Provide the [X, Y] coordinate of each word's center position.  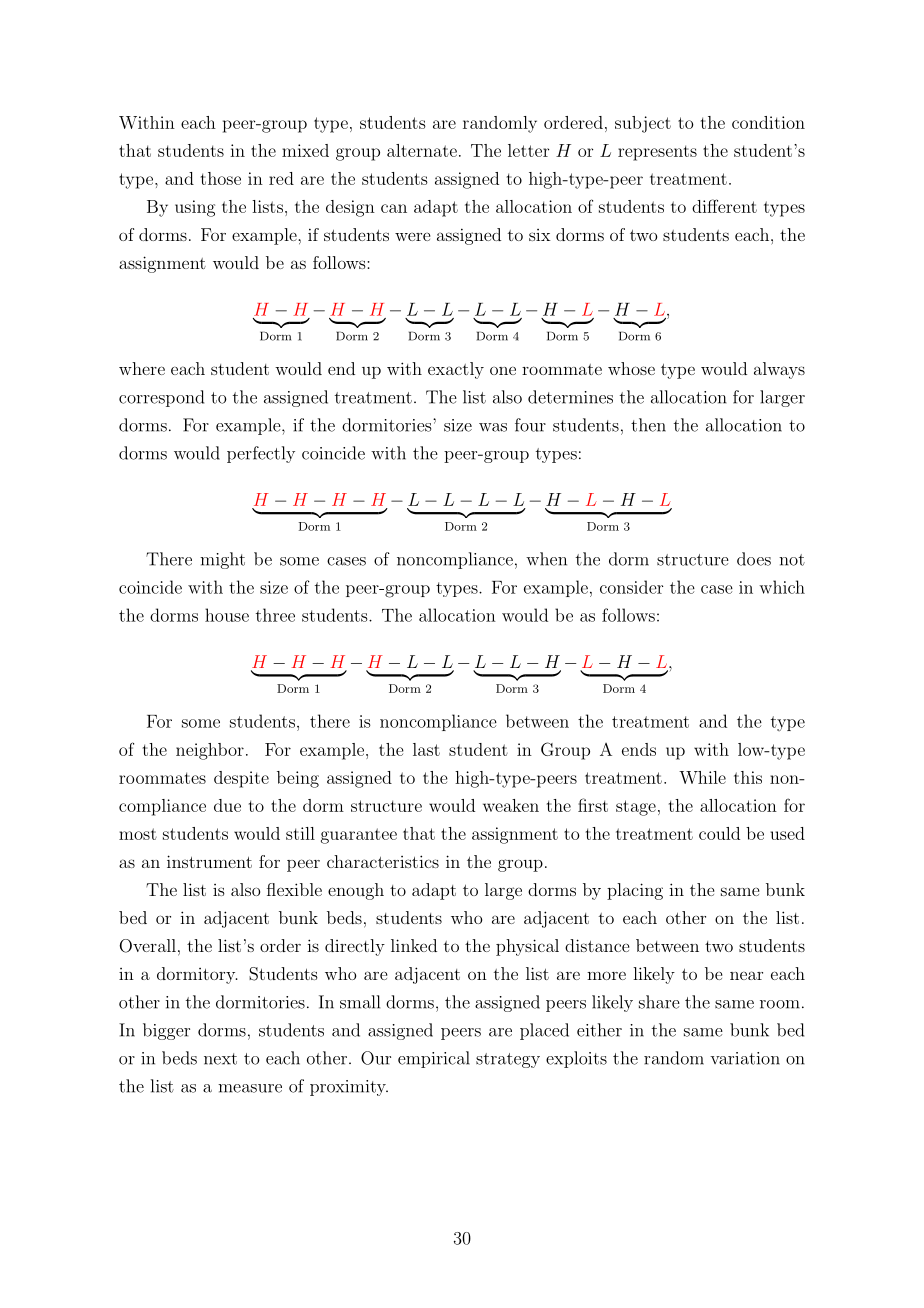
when [546, 559]
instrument [209, 861]
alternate [422, 150]
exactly [456, 370]
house [227, 615]
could [719, 833]
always [779, 370]
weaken [511, 805]
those [221, 178]
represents [657, 153]
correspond [161, 398]
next [220, 1059]
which [782, 587]
